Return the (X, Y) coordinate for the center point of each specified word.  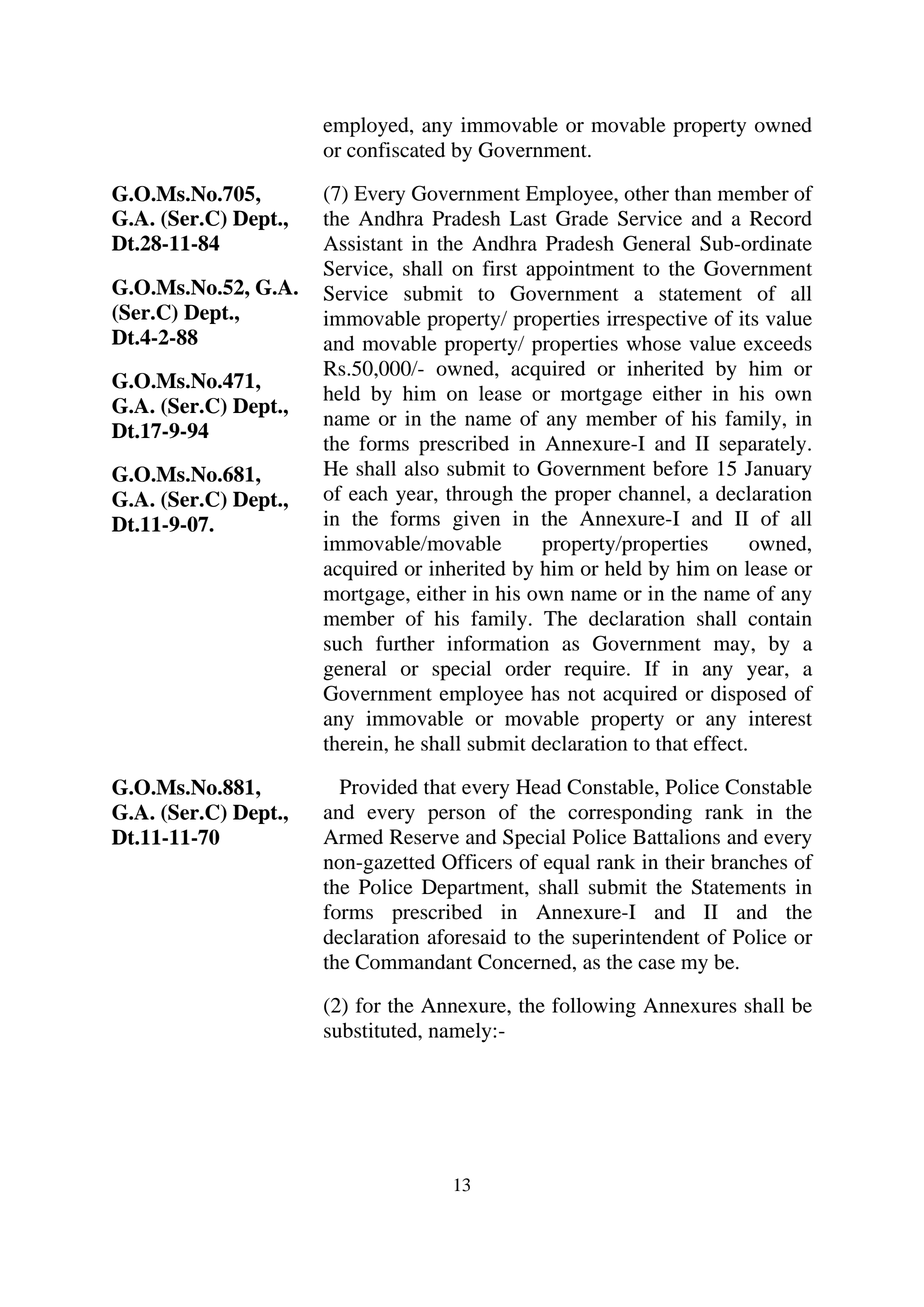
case (656, 964)
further (405, 643)
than (693, 193)
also (422, 468)
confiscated (396, 150)
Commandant (413, 962)
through (479, 495)
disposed (748, 695)
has (545, 693)
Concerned (526, 963)
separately (764, 445)
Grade (582, 218)
